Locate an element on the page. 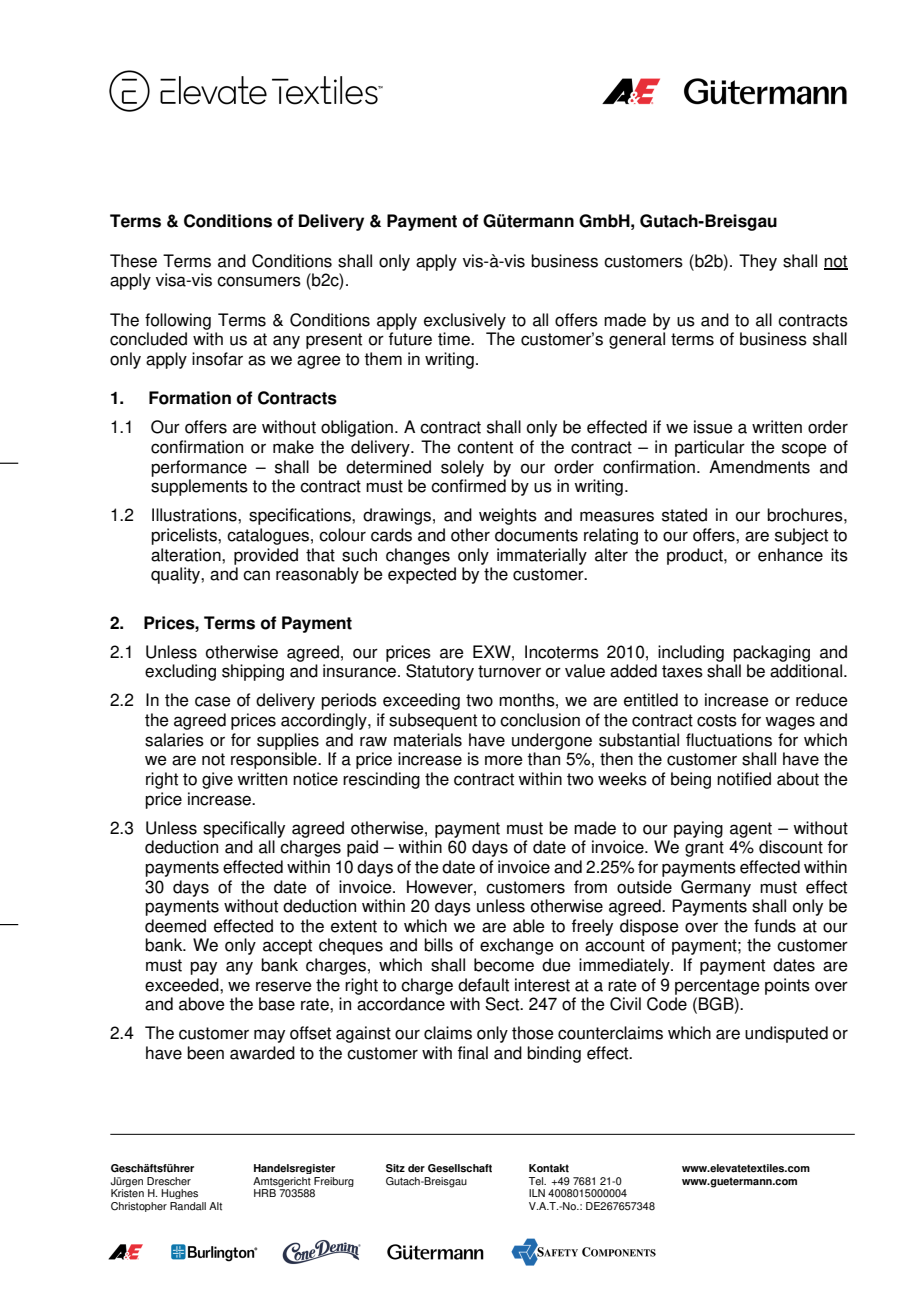  Hughes is located at coordinates (179, 1194).
